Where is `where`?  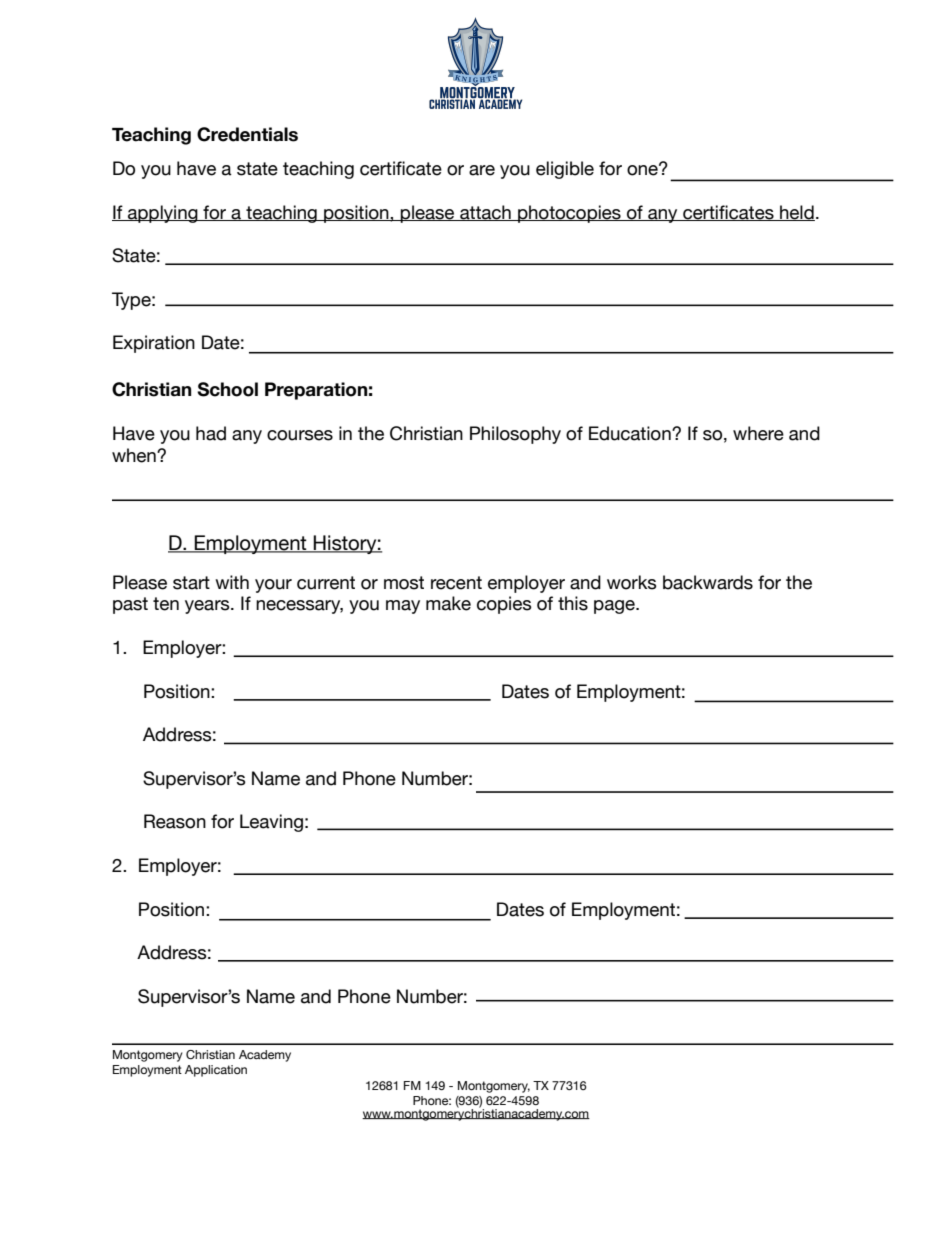
where is located at coordinates (758, 433).
